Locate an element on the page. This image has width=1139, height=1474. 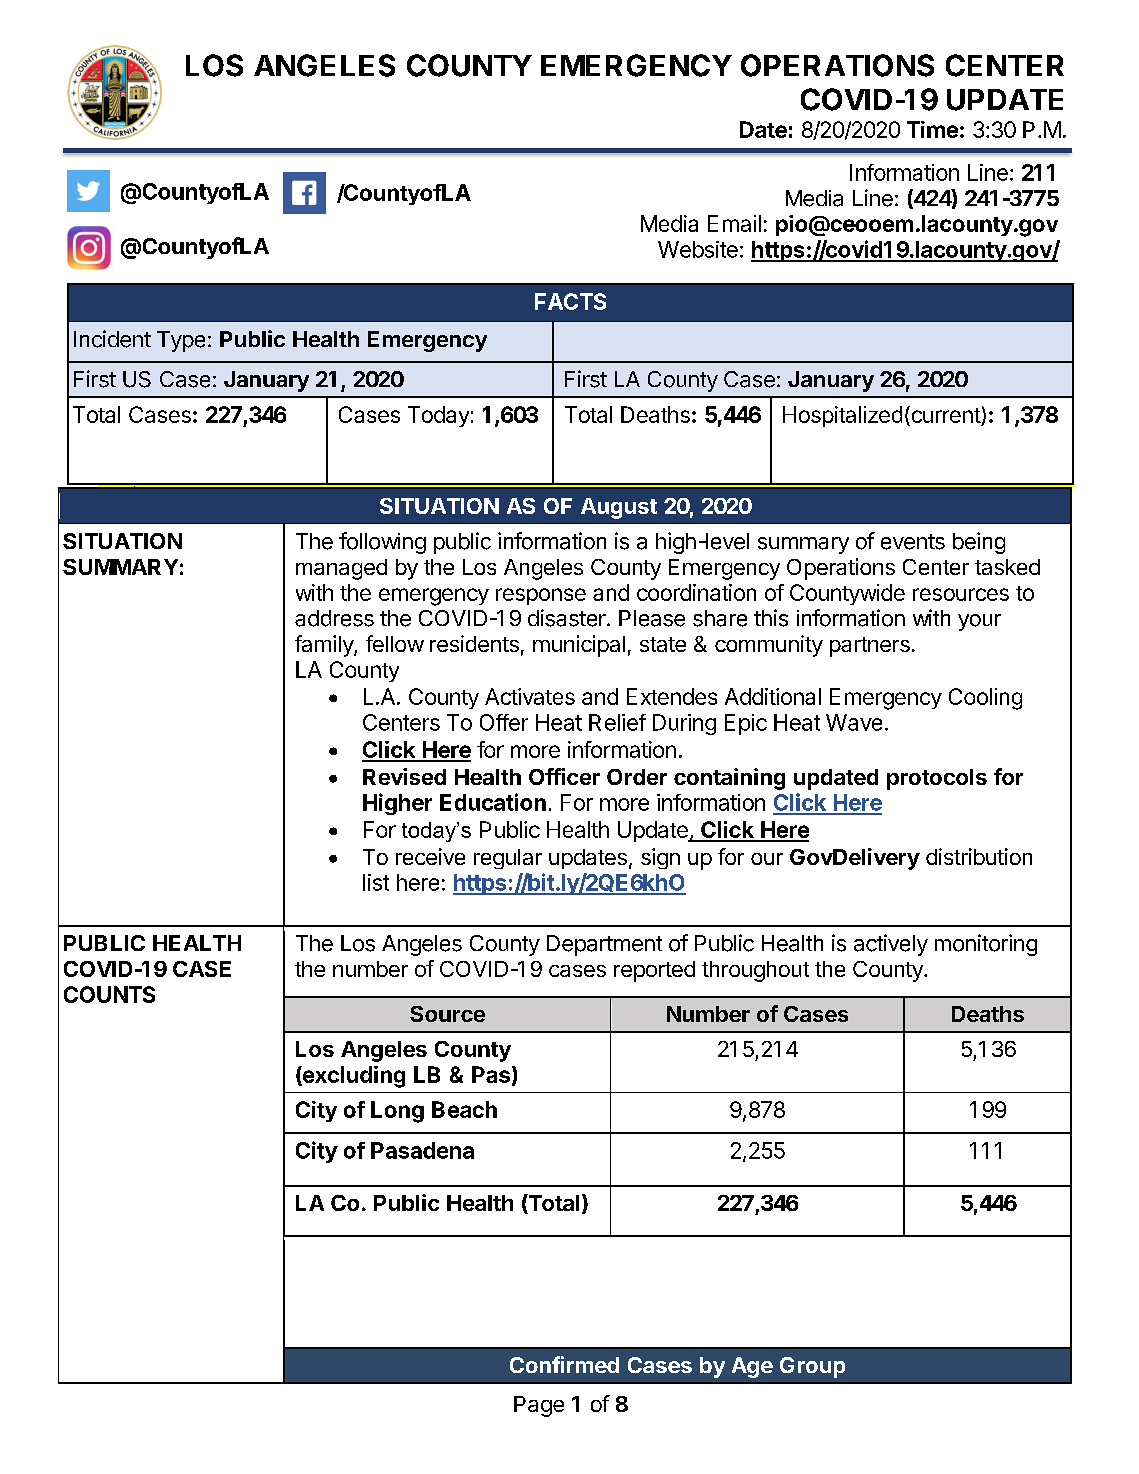
Type is located at coordinates (181, 341).
